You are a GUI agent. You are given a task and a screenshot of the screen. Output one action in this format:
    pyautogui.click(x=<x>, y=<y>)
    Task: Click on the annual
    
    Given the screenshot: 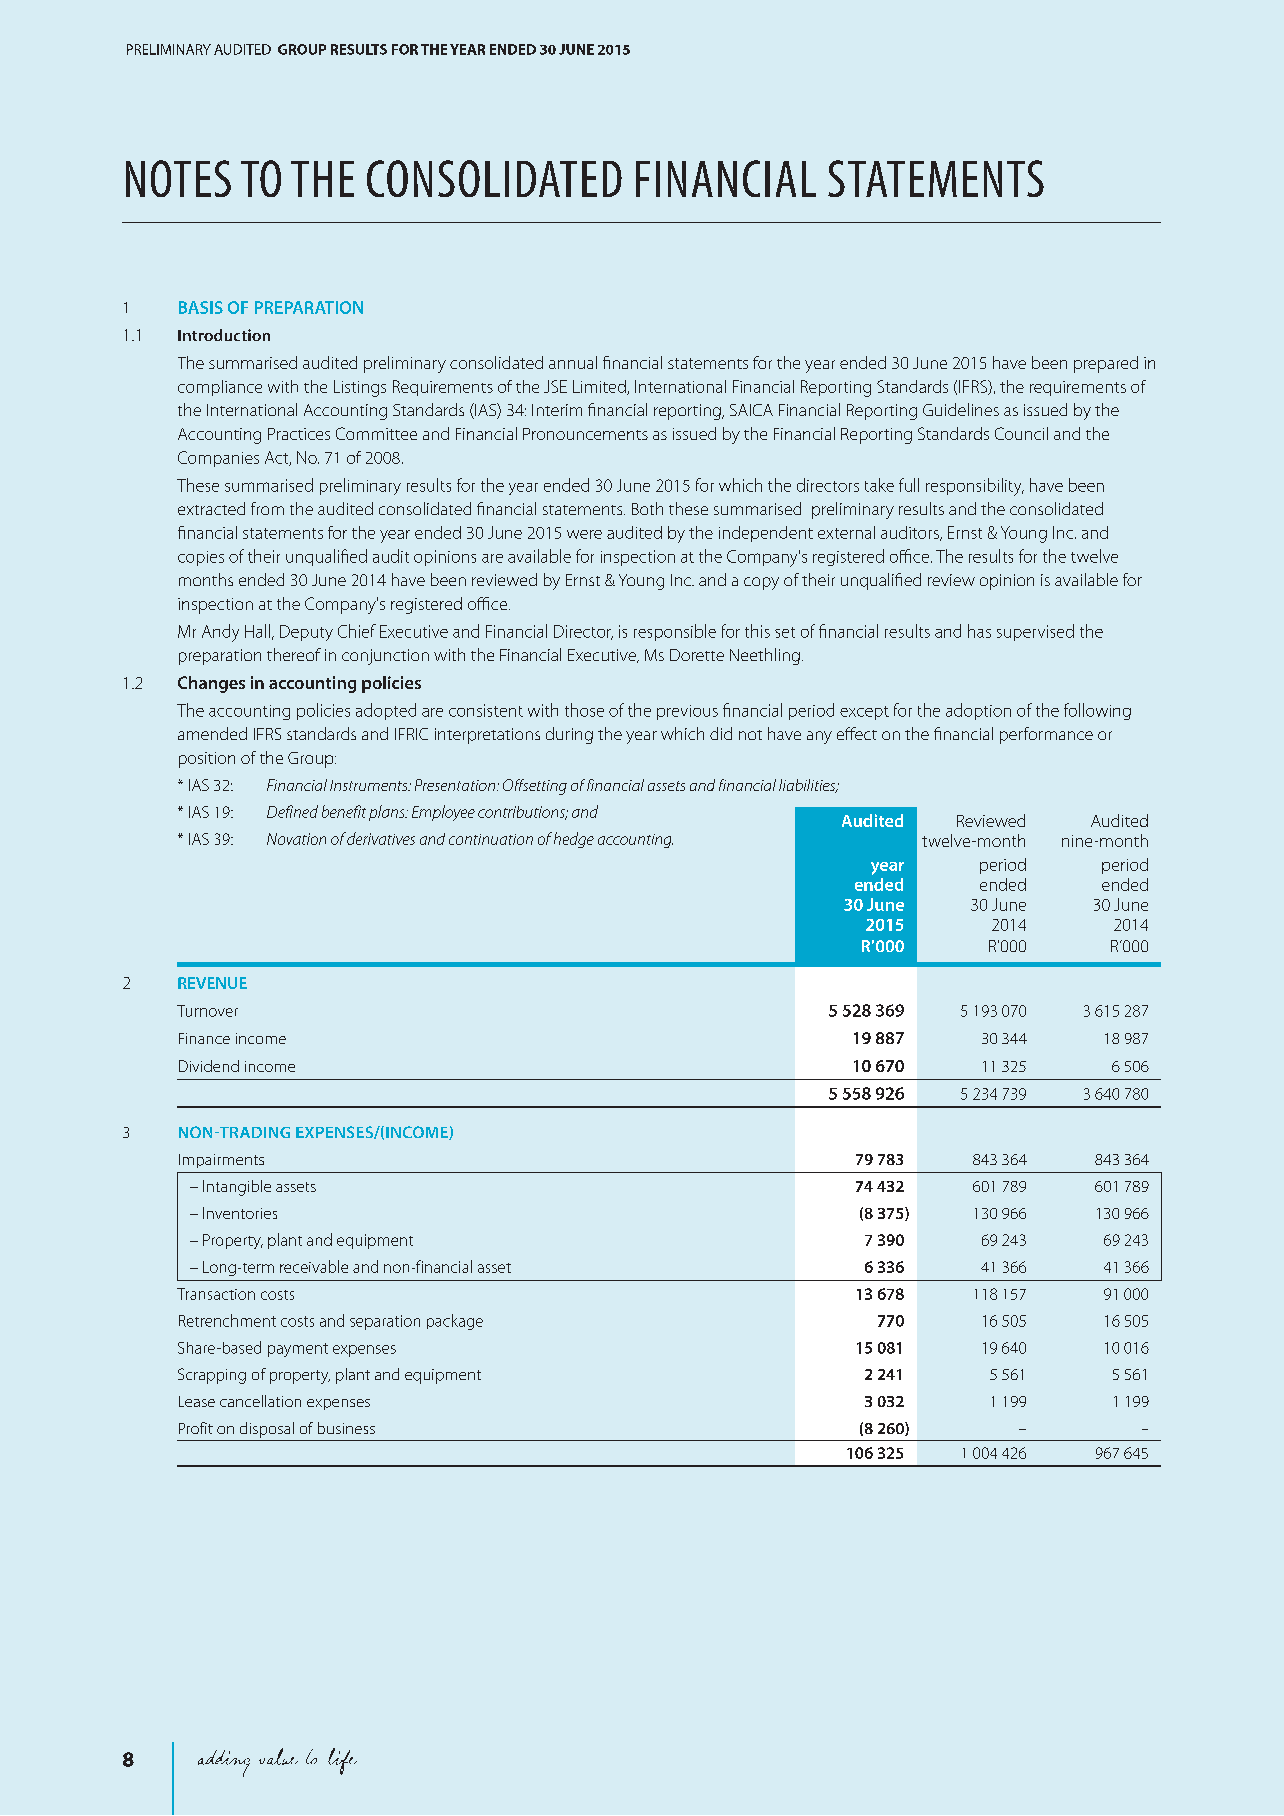 What is the action you would take?
    pyautogui.click(x=573, y=362)
